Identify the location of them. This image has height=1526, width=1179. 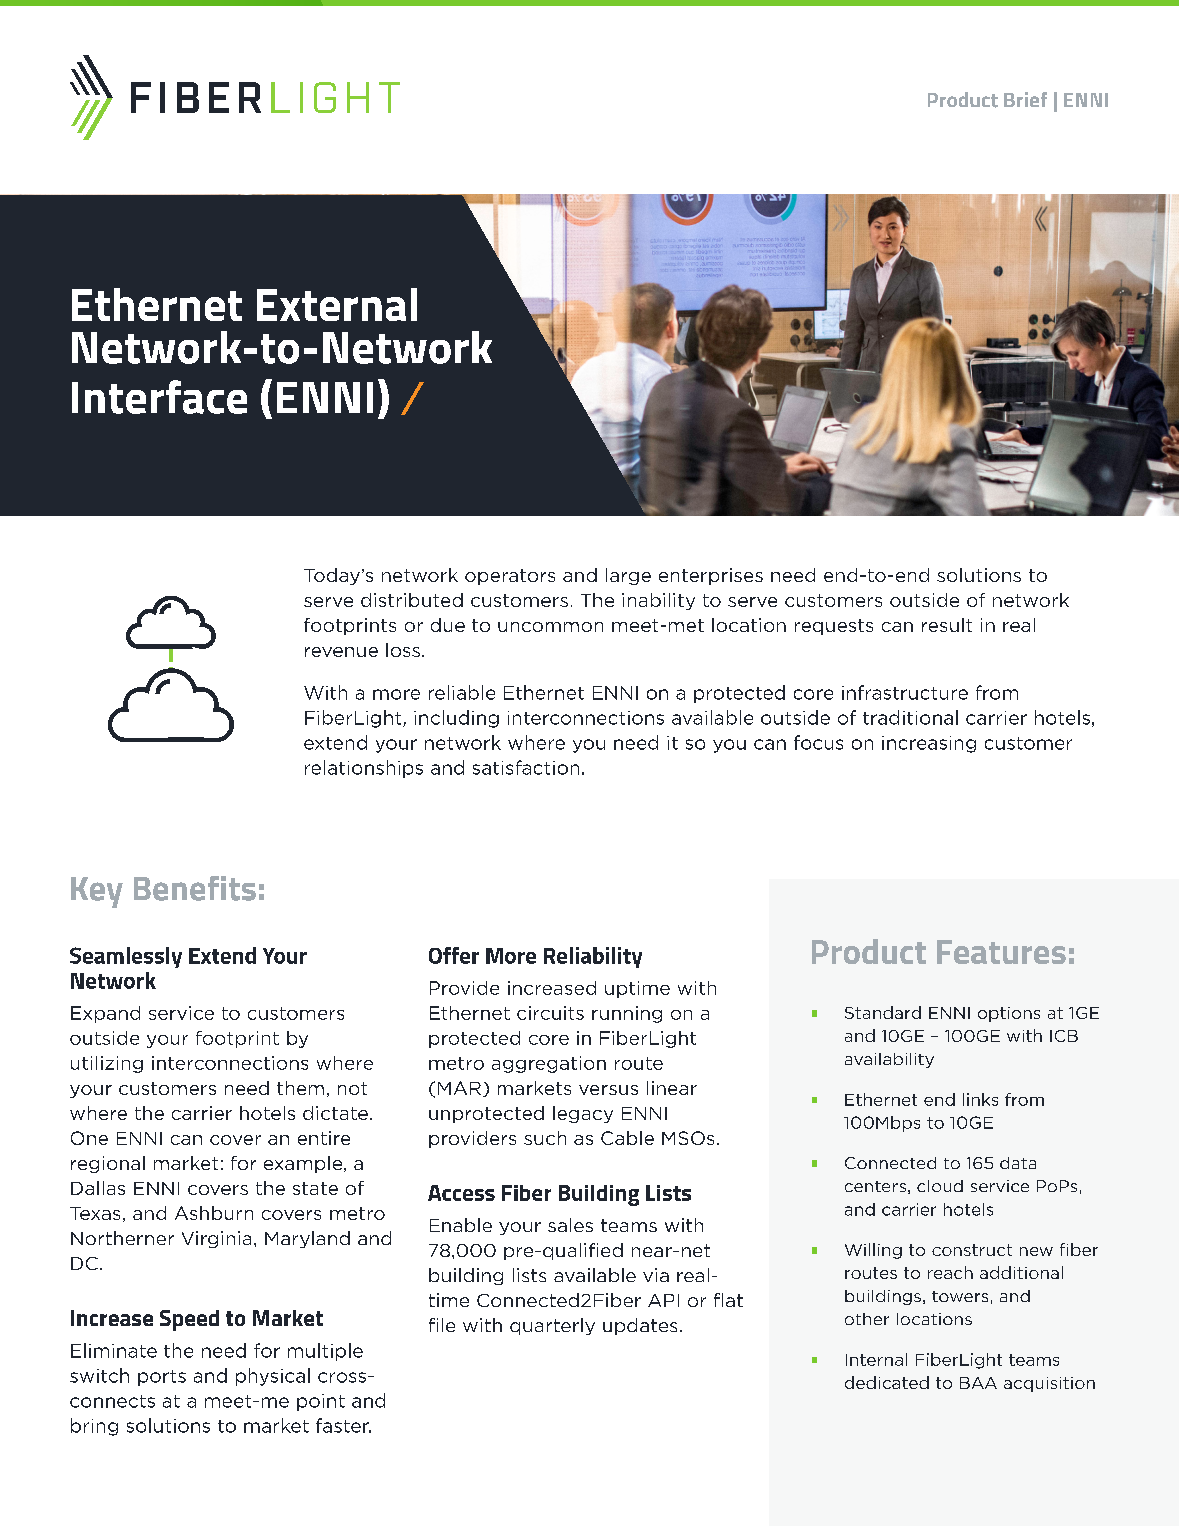
(300, 1088).
